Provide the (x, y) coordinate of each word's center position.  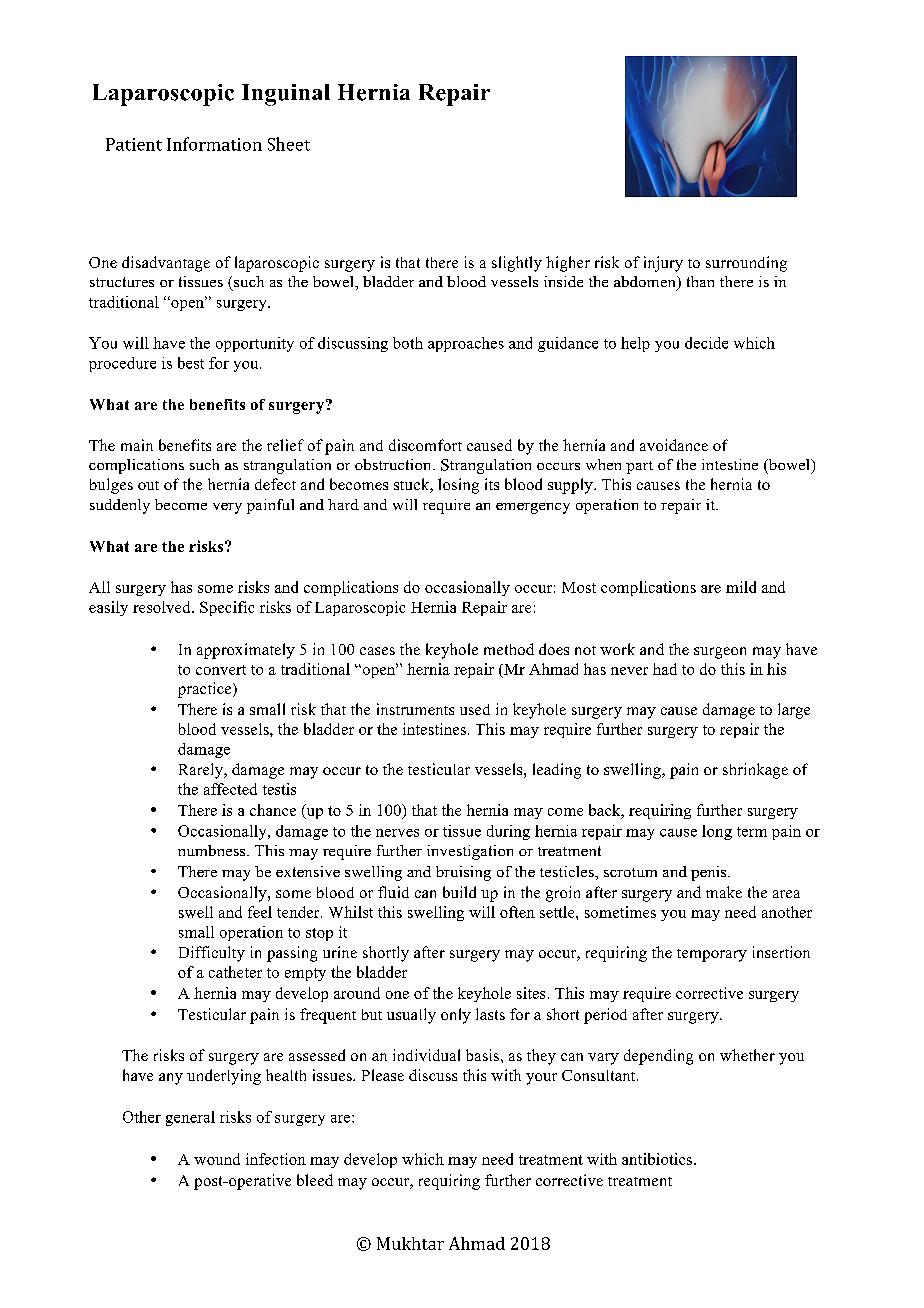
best (191, 363)
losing (458, 486)
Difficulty (212, 954)
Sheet (289, 144)
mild (741, 587)
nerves (397, 833)
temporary (712, 955)
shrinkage (755, 771)
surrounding (746, 264)
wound (217, 1159)
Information (214, 144)
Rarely (202, 771)
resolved (163, 607)
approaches (466, 344)
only (456, 1016)
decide (706, 343)
